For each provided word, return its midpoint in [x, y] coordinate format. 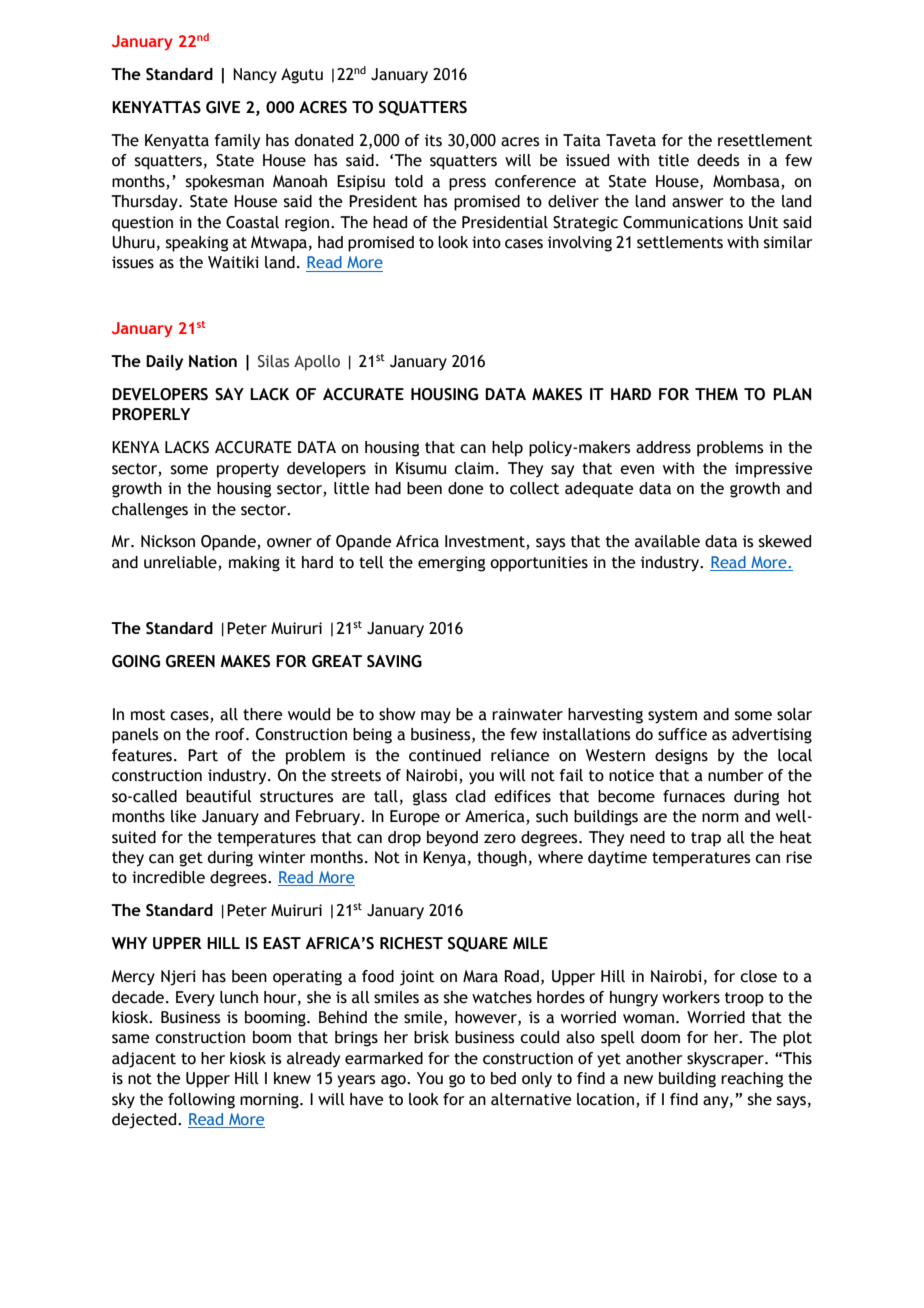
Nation [213, 361]
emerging [451, 564]
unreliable [181, 563]
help [507, 449]
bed [503, 1078]
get [191, 859]
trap [706, 839]
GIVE [223, 107]
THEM [716, 394]
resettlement [765, 140]
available [667, 541]
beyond [452, 839]
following [201, 1101]
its [433, 140]
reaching [752, 1080]
